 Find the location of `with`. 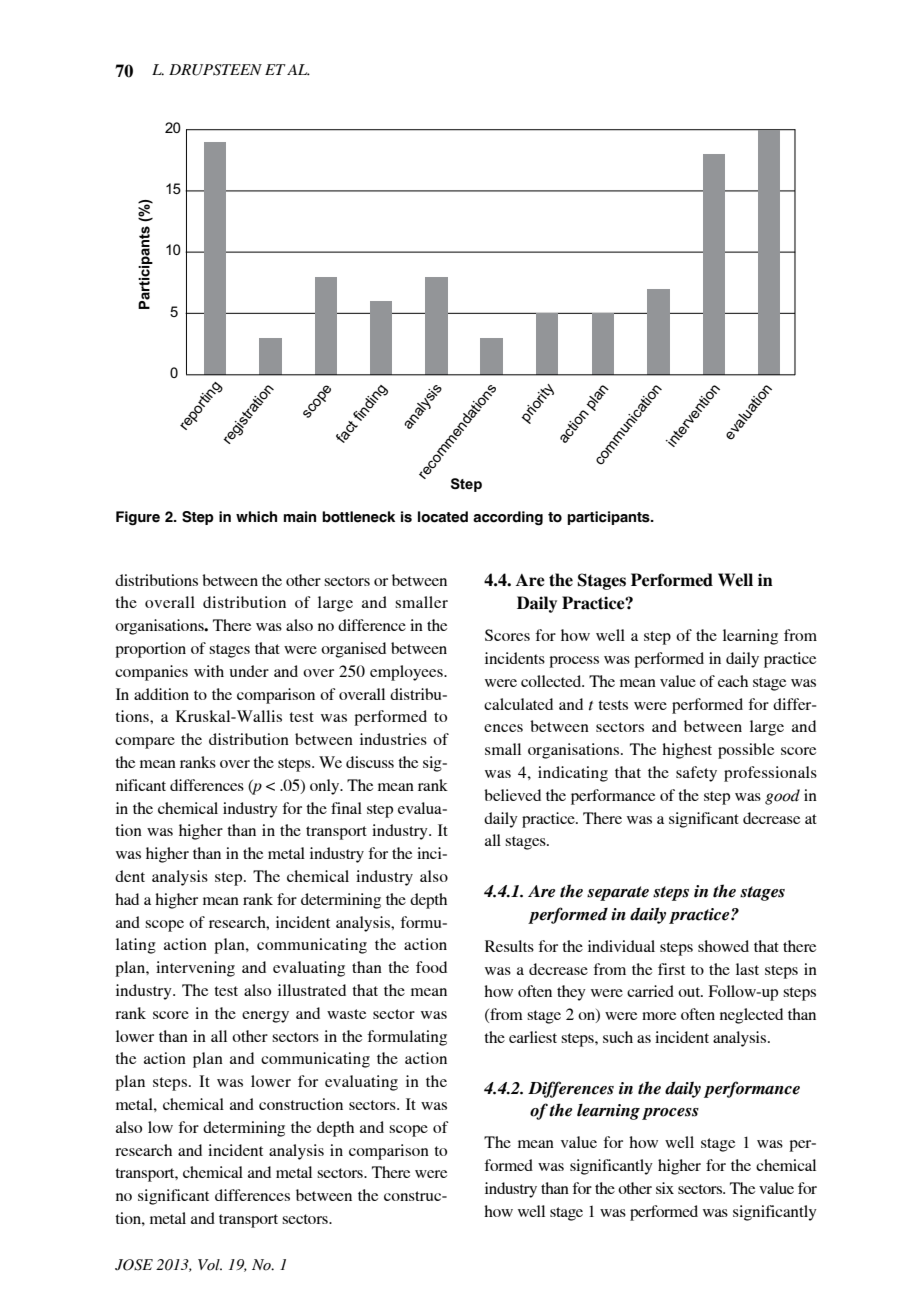

with is located at coordinates (209, 671).
